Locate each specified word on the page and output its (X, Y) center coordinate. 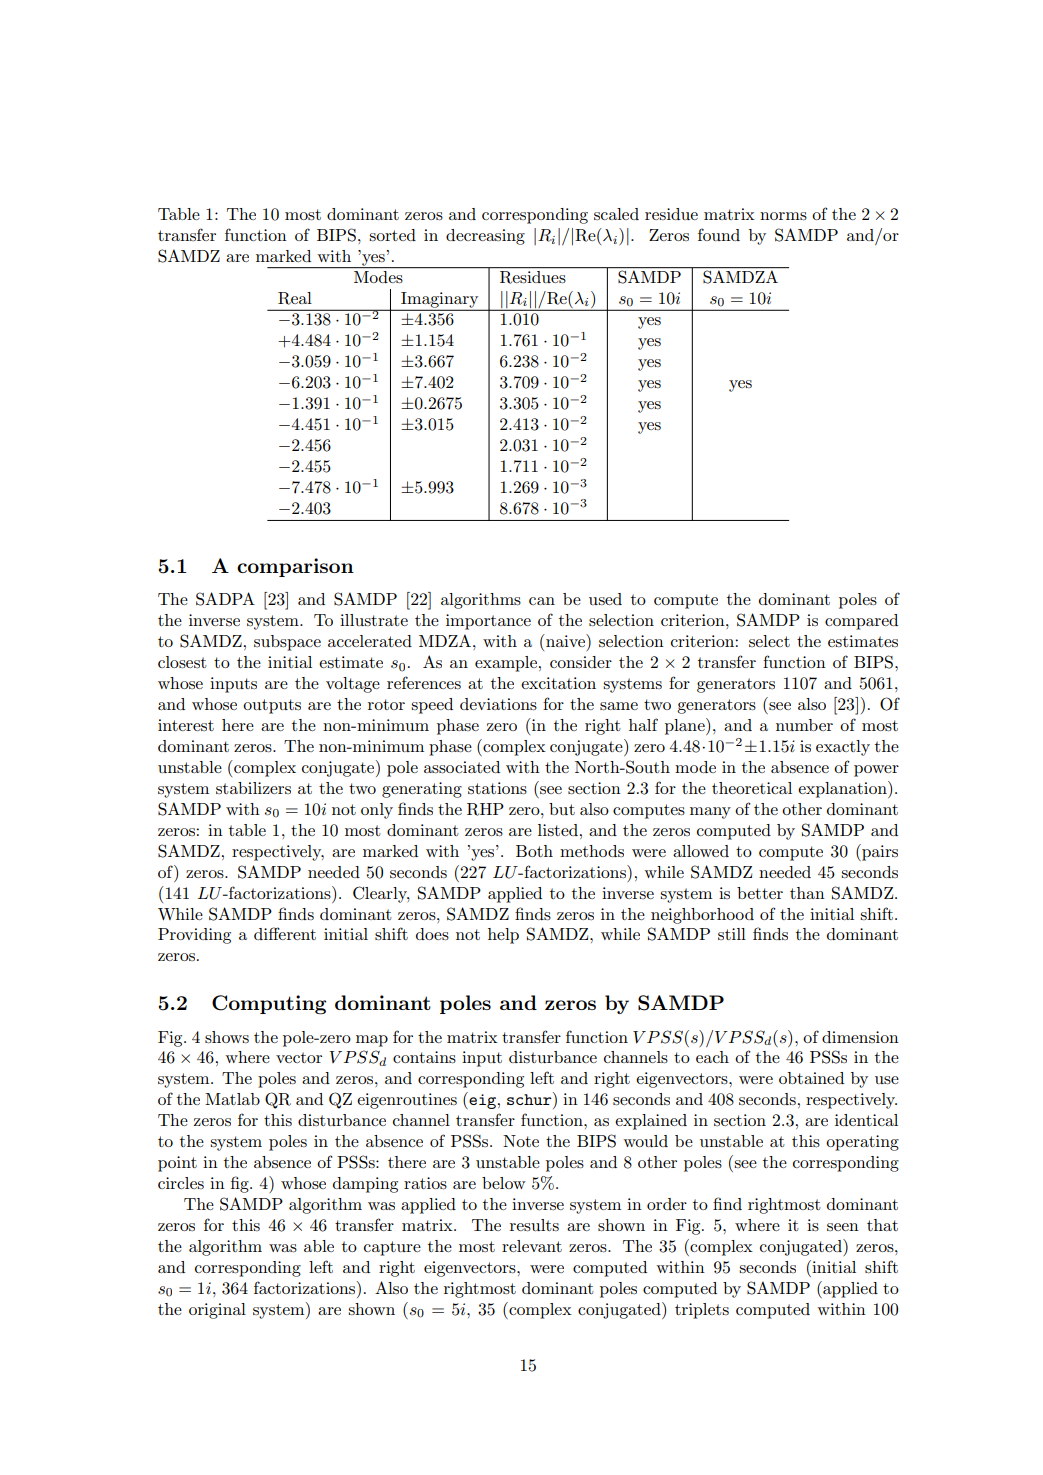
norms (783, 216)
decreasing (485, 237)
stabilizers (253, 788)
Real (295, 298)
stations (497, 788)
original (217, 1311)
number (804, 725)
